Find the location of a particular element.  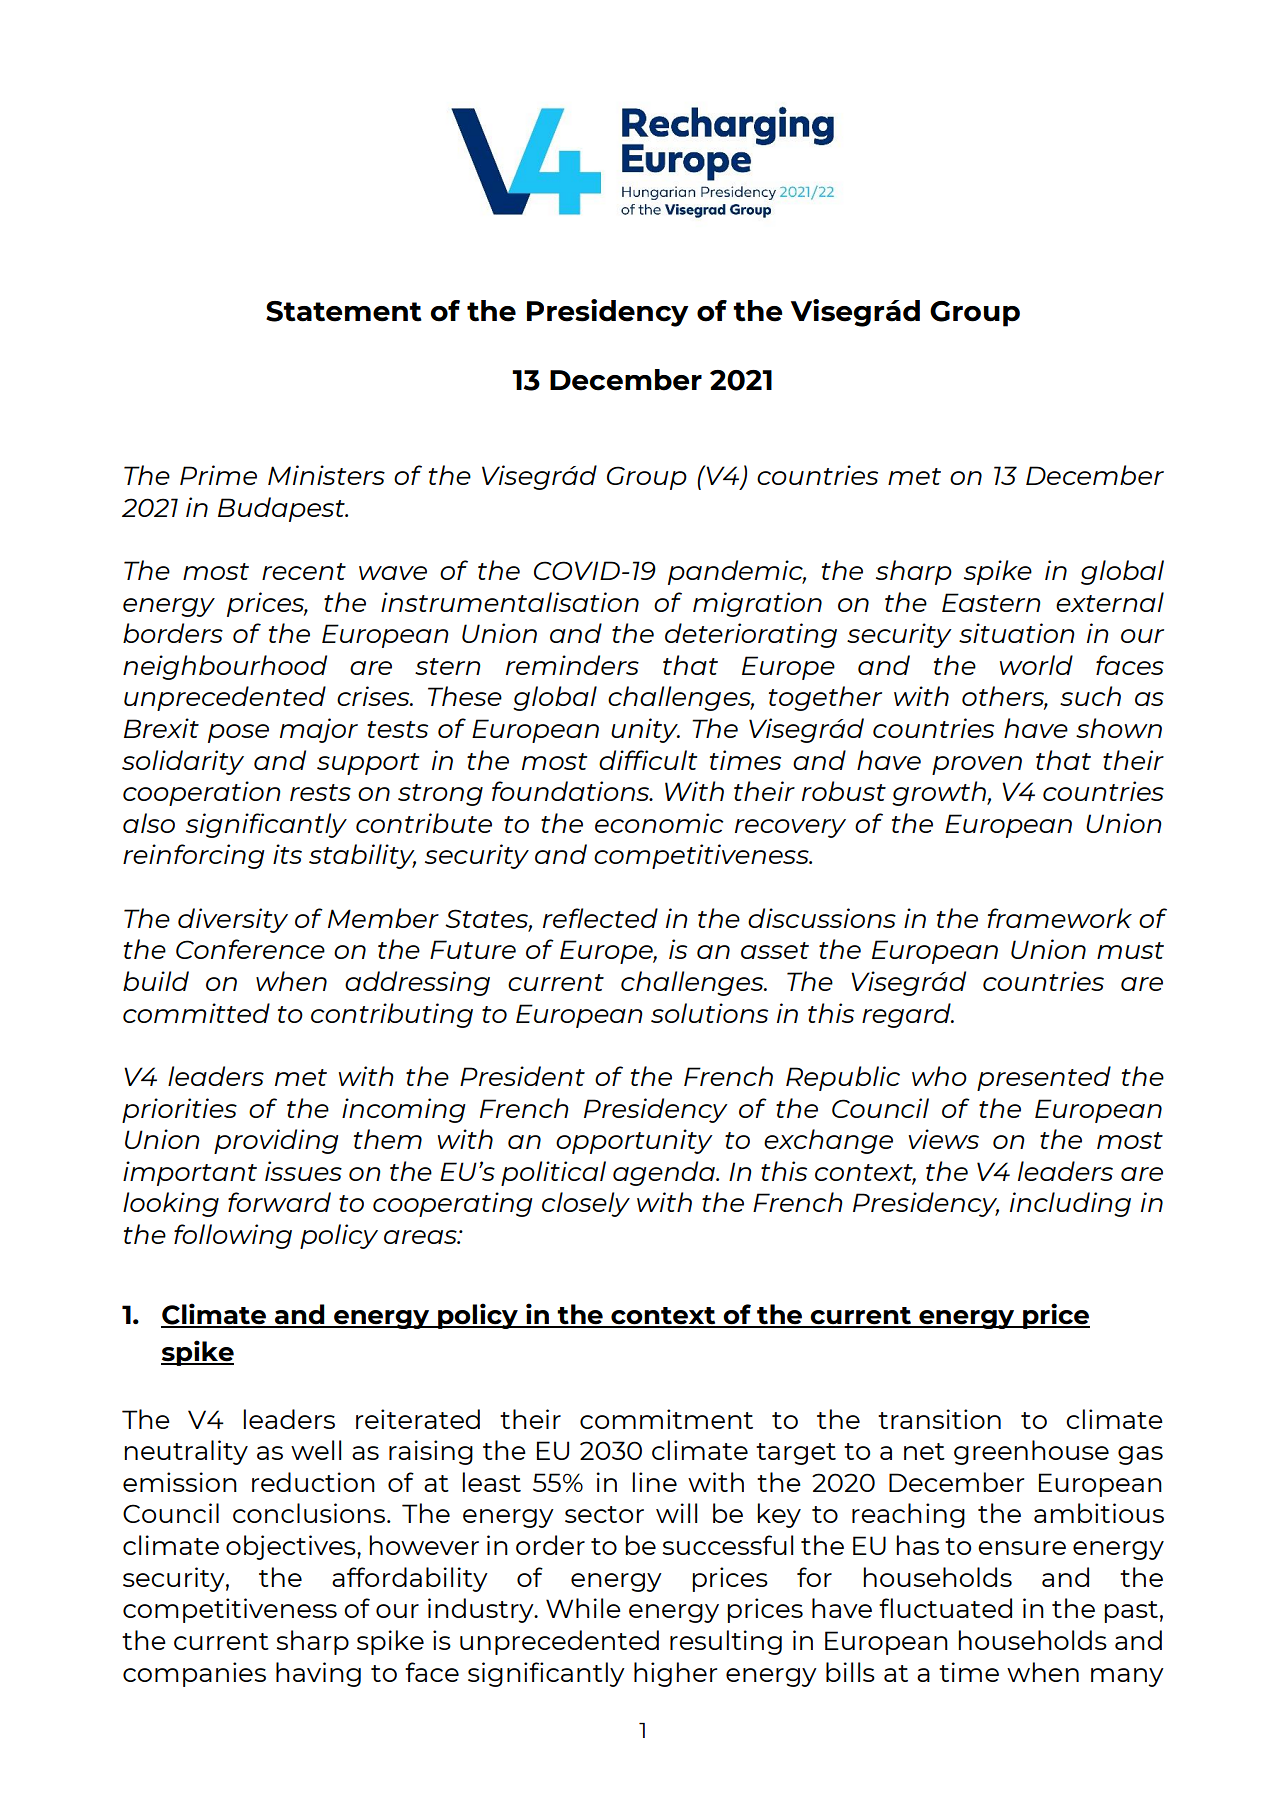

agenda is located at coordinates (665, 1173).
